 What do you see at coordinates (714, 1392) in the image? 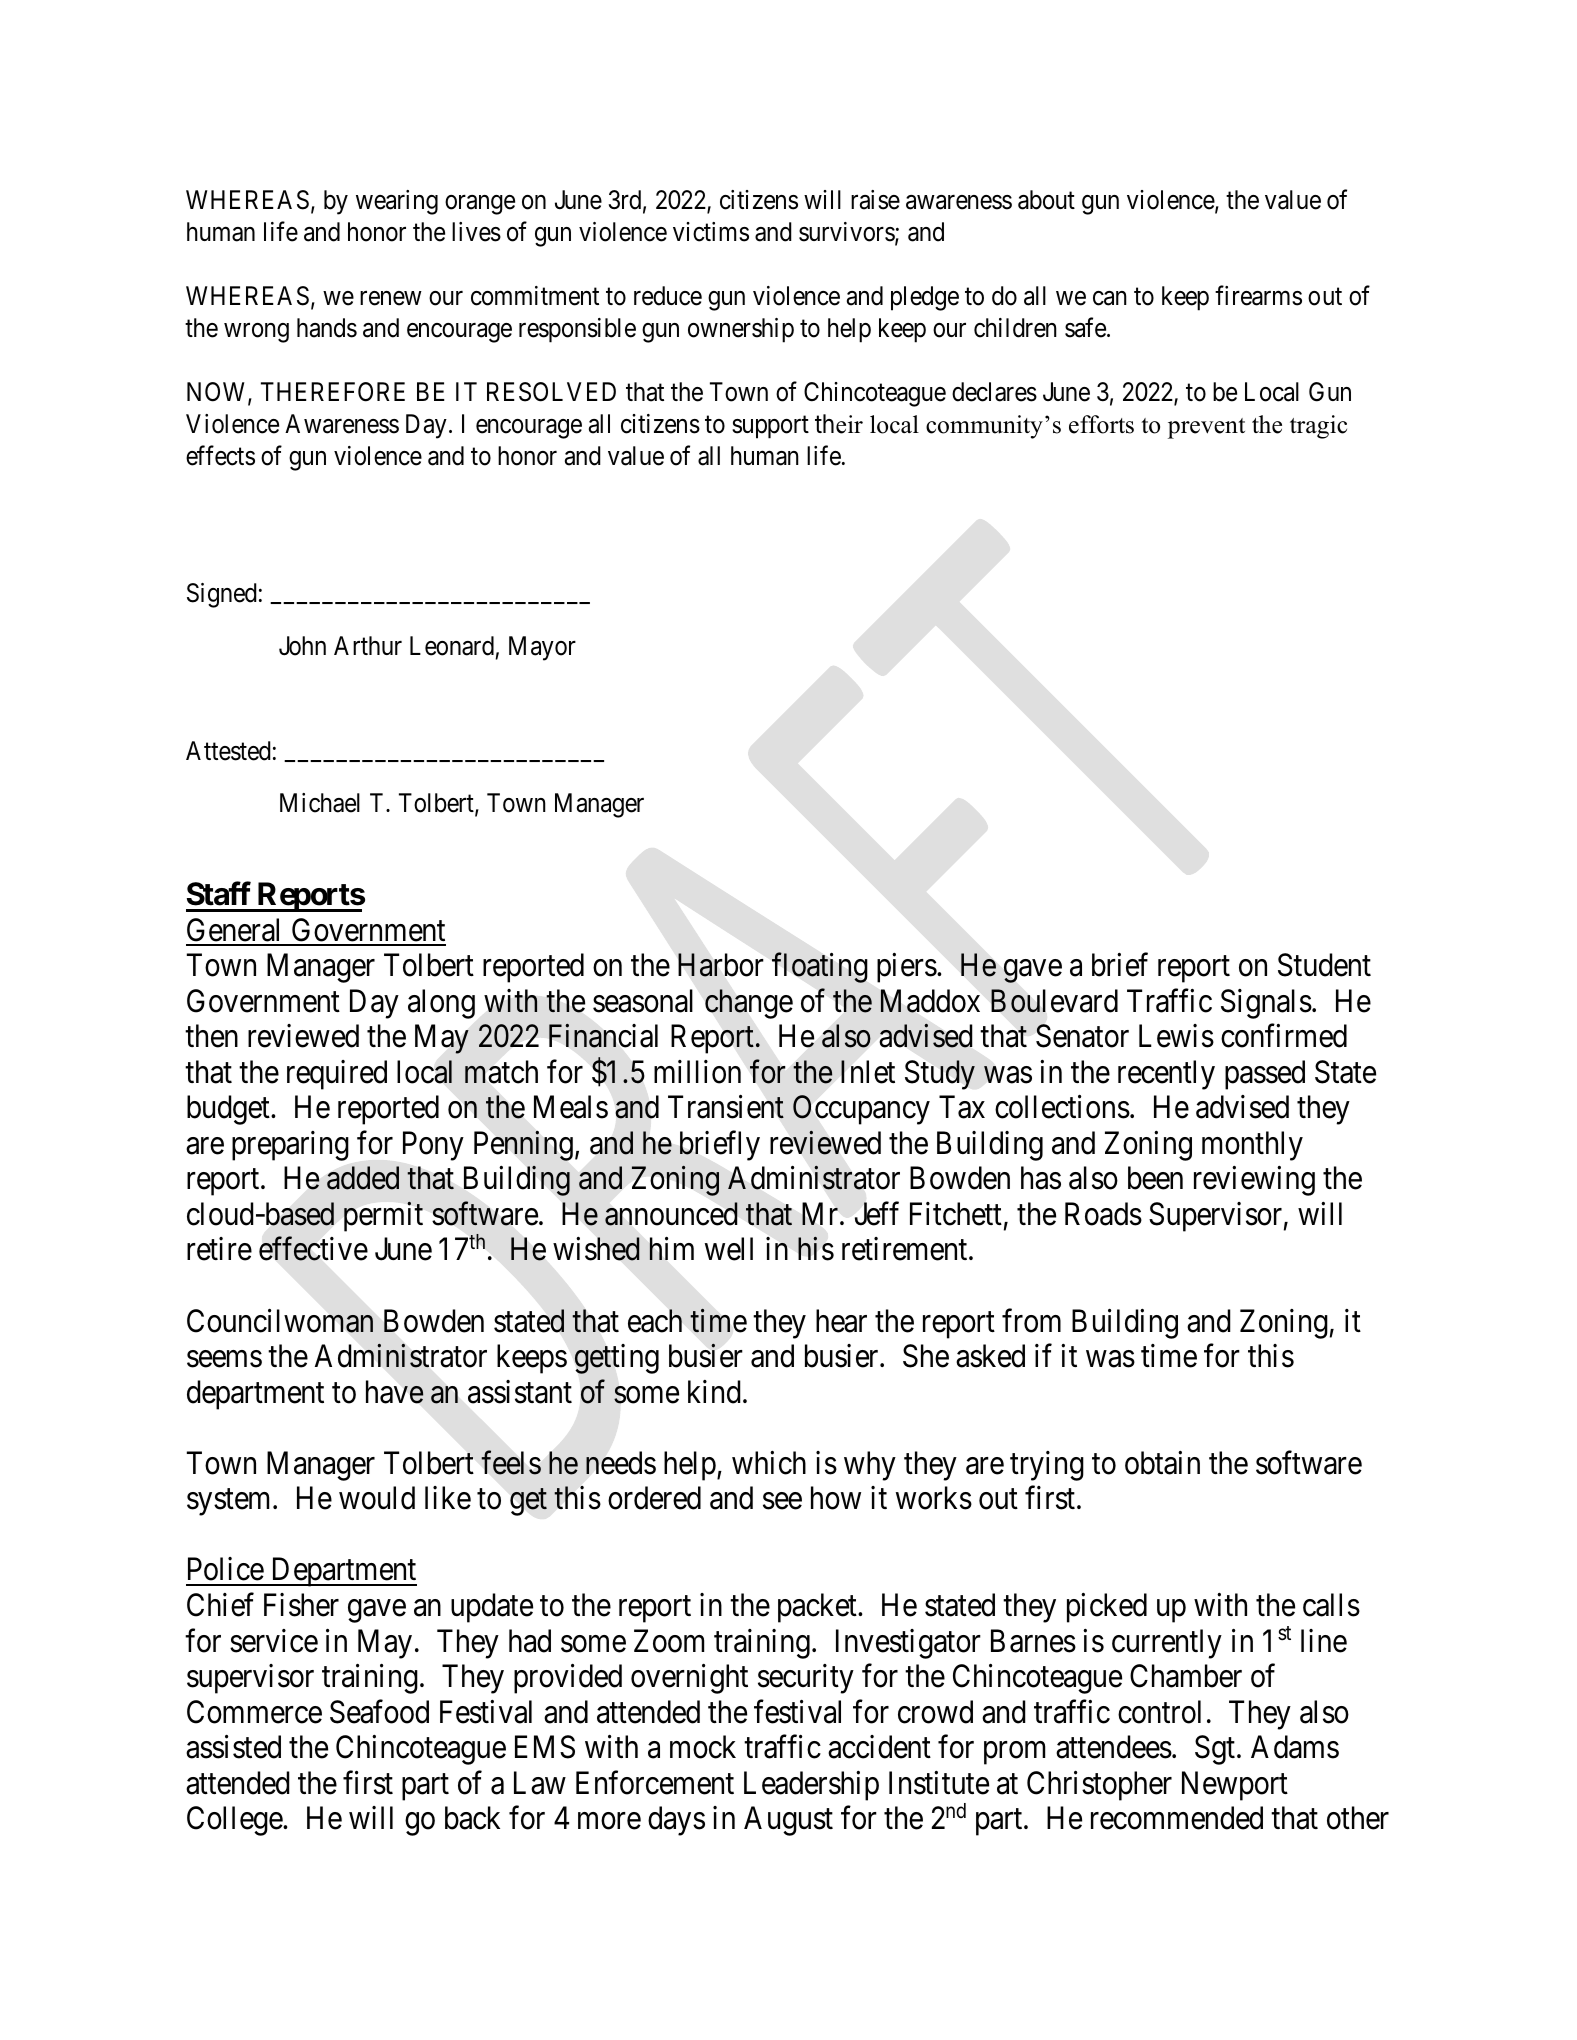
I see `kind` at bounding box center [714, 1392].
